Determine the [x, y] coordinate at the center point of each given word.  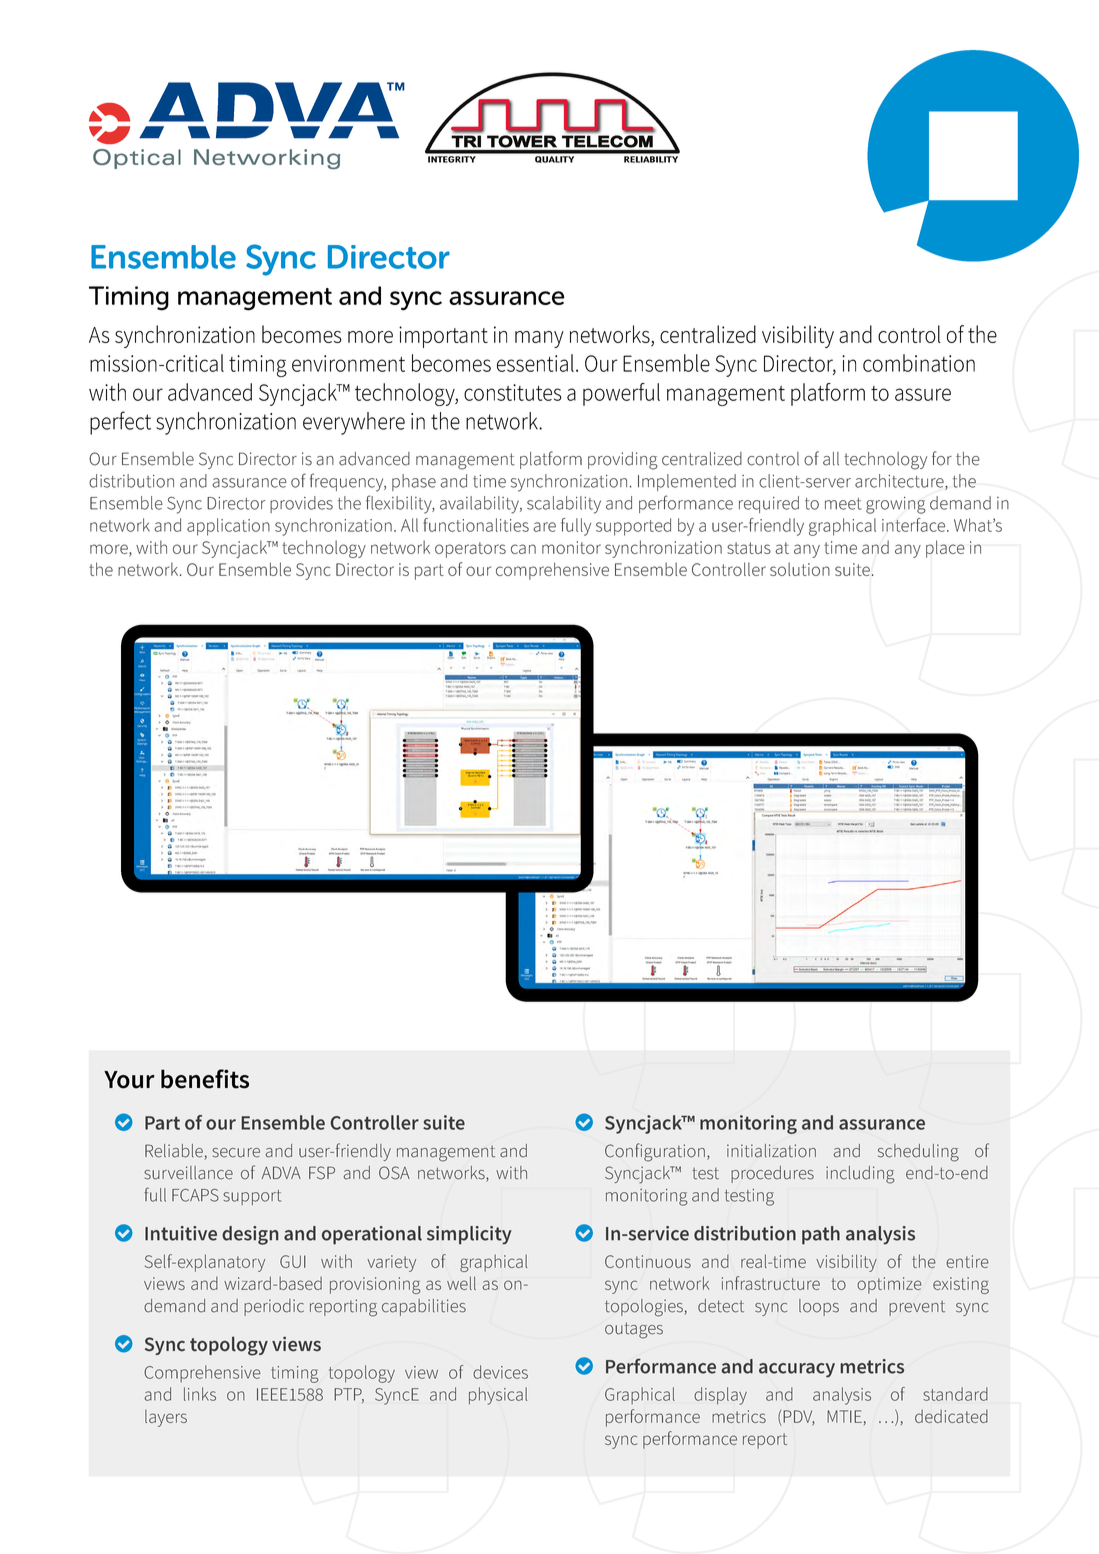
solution [800, 569]
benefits [205, 1079]
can [523, 549]
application [228, 527]
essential [535, 363]
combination [919, 363]
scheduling [918, 1153]
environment [348, 363]
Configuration [655, 1152]
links [200, 1394]
